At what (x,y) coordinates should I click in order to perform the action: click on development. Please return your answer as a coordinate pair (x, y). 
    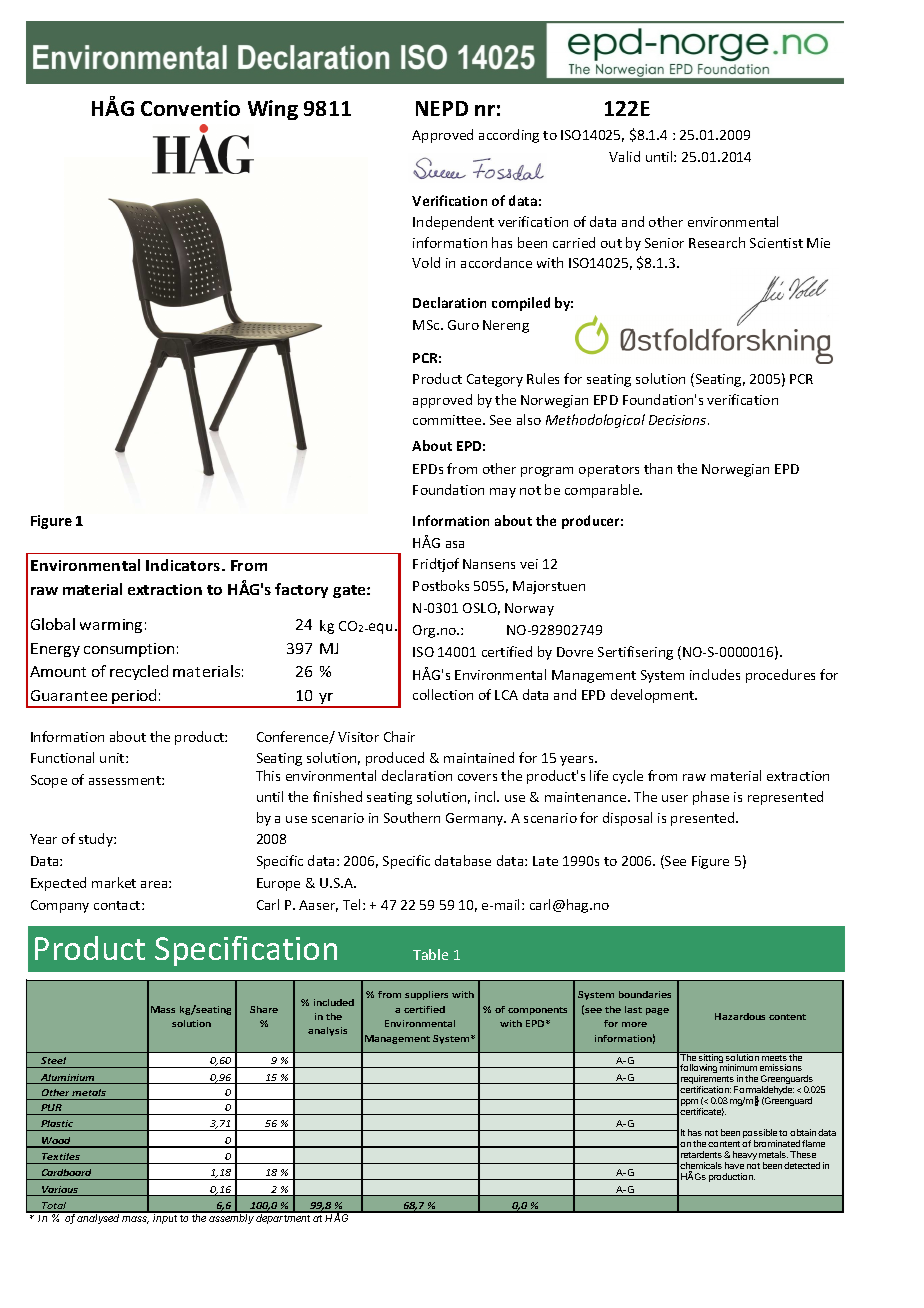
    Looking at the image, I should click on (654, 696).
